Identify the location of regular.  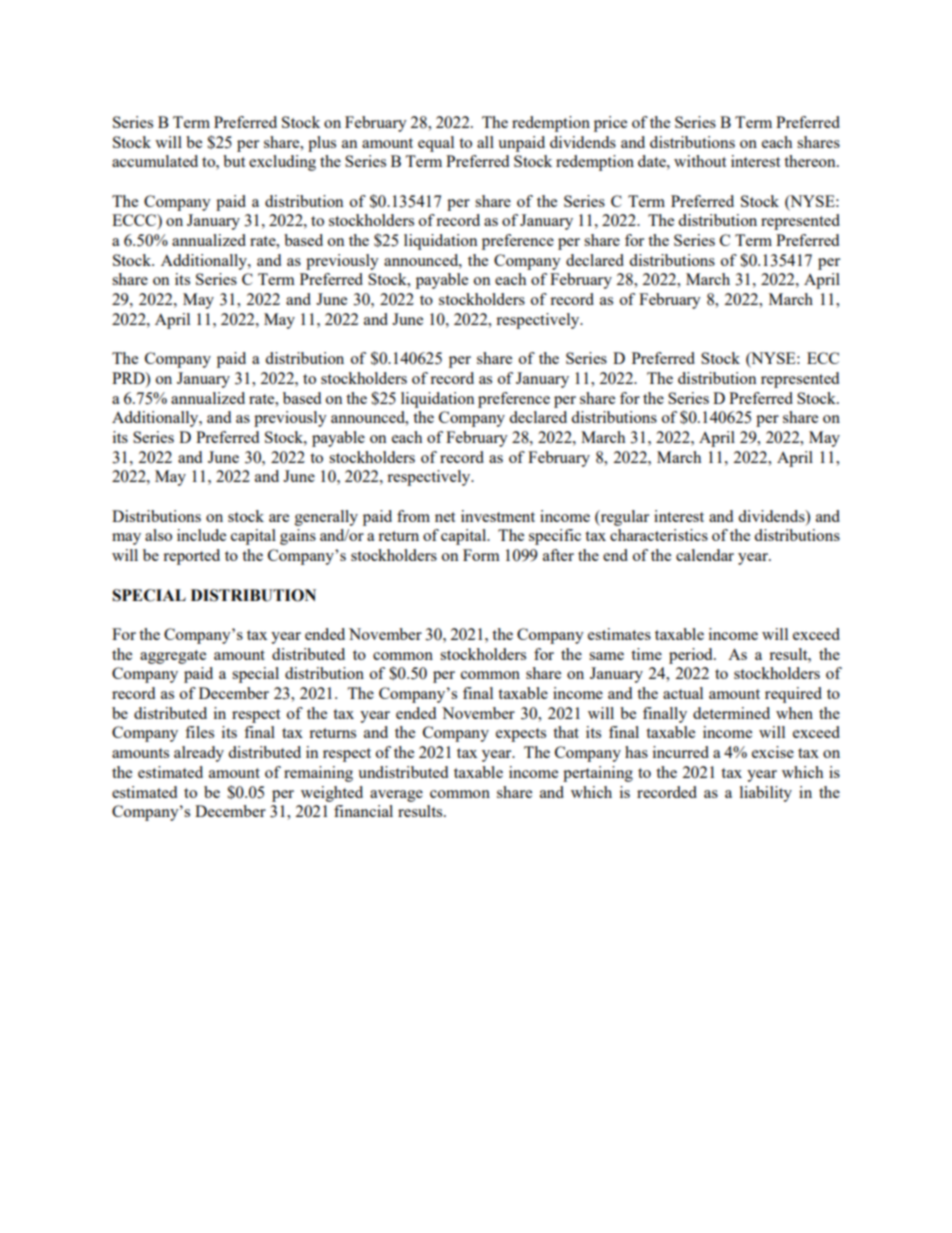
(623, 518).
